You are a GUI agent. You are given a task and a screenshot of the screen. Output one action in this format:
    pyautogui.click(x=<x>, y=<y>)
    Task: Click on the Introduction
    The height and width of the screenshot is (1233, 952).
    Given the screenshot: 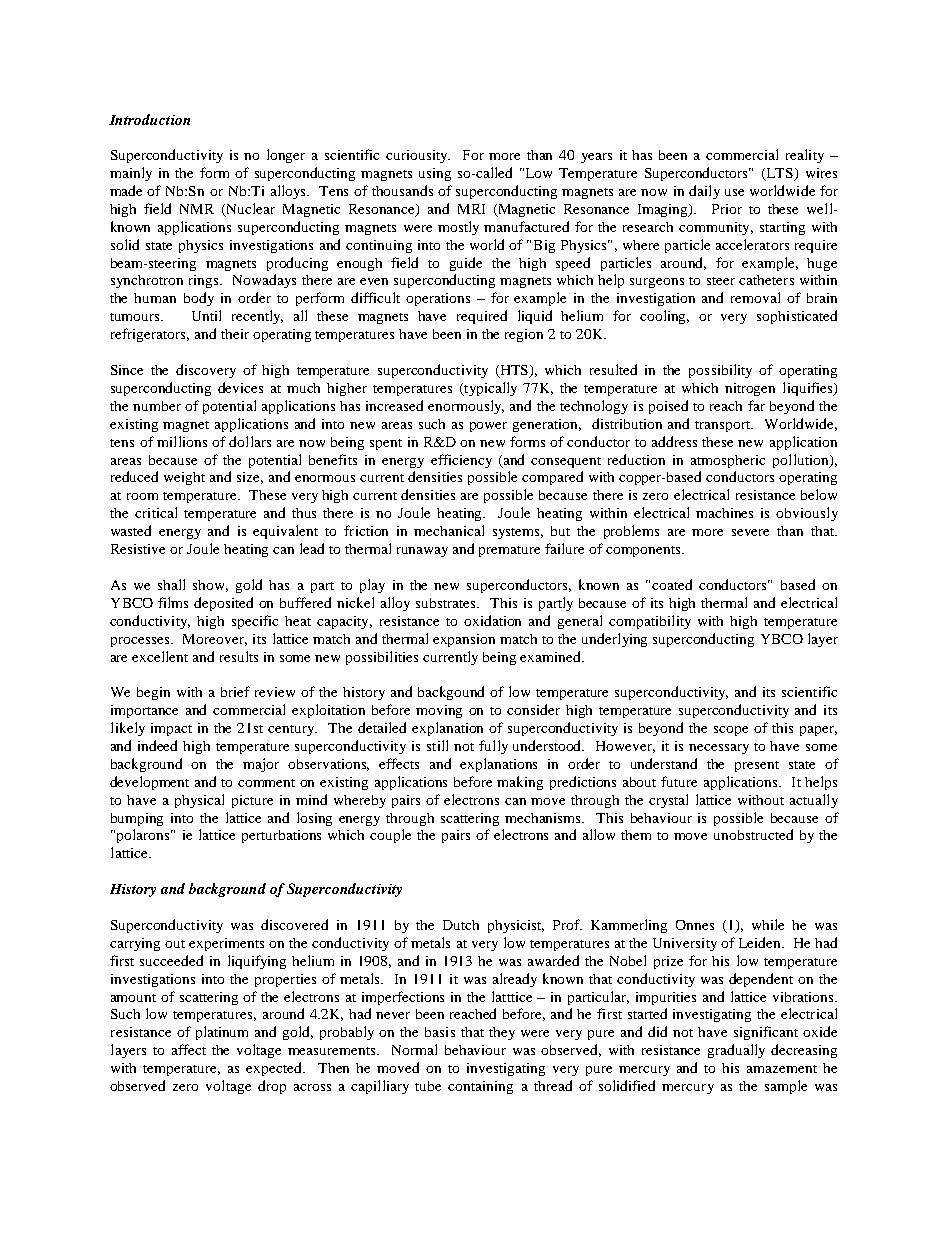 What is the action you would take?
    pyautogui.click(x=149, y=119)
